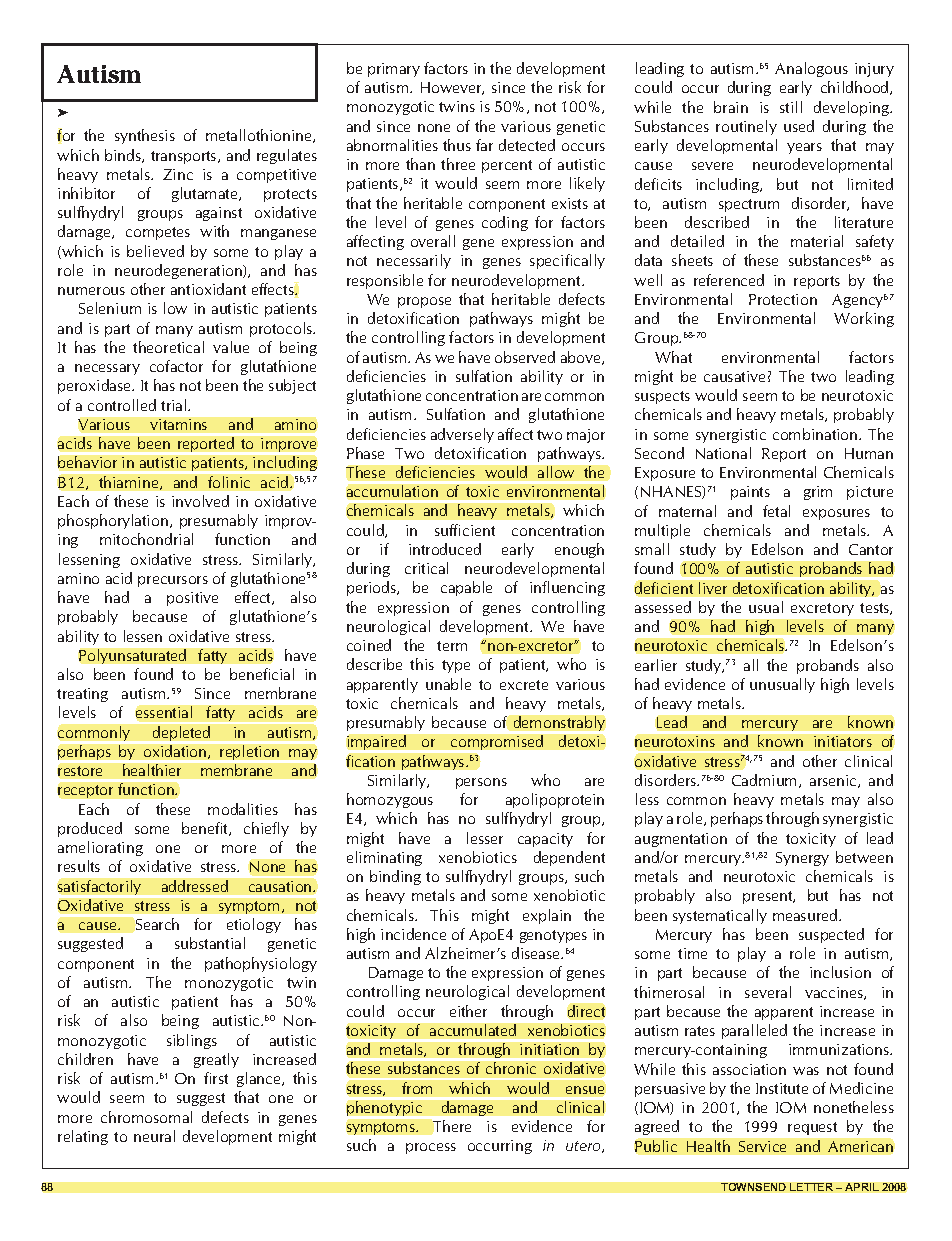 The width and height of the screenshot is (952, 1241). What do you see at coordinates (431, 1148) in the screenshot?
I see `process` at bounding box center [431, 1148].
